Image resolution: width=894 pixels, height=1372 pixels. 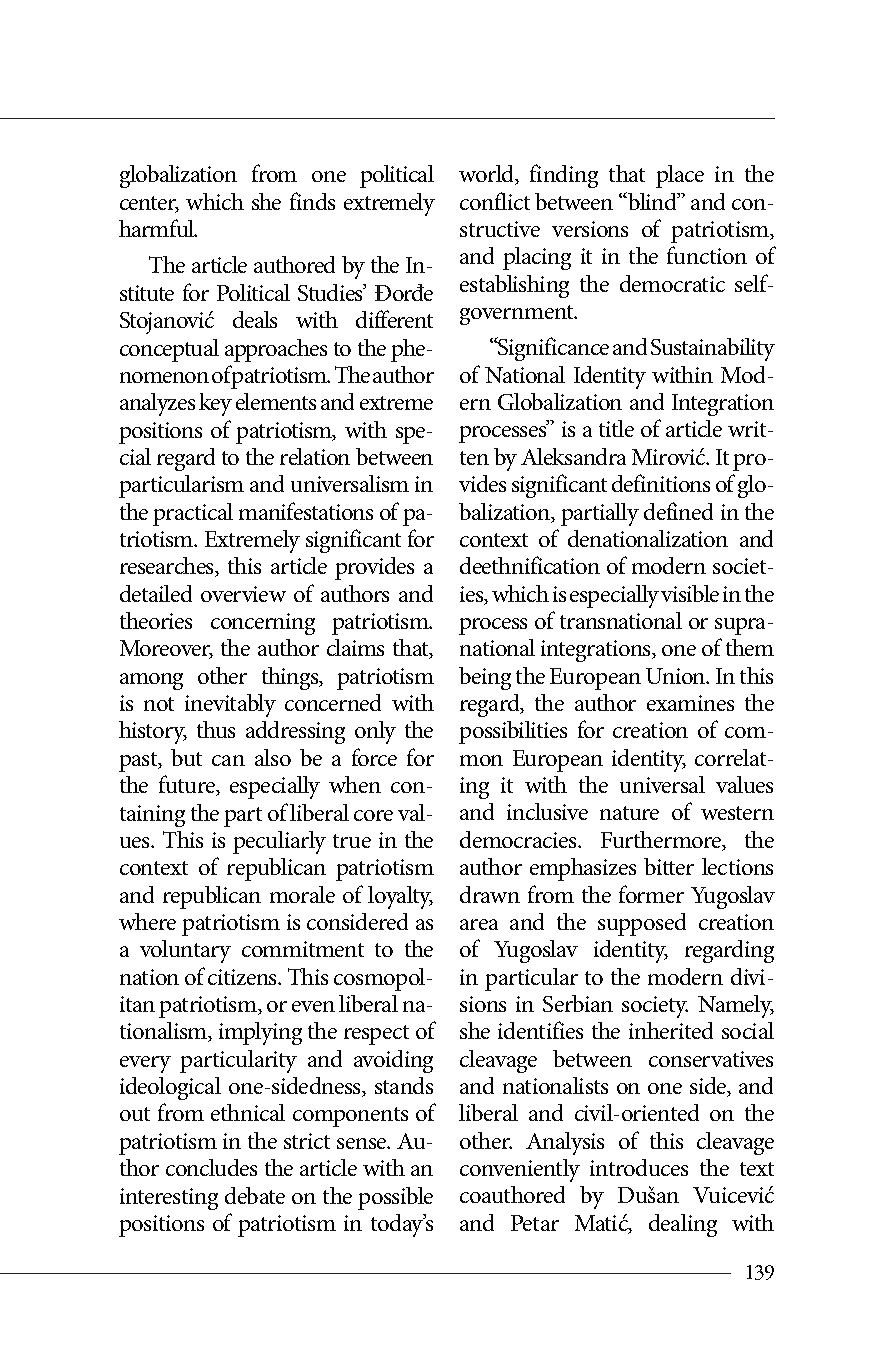 I want to click on conflict, so click(x=495, y=201).
